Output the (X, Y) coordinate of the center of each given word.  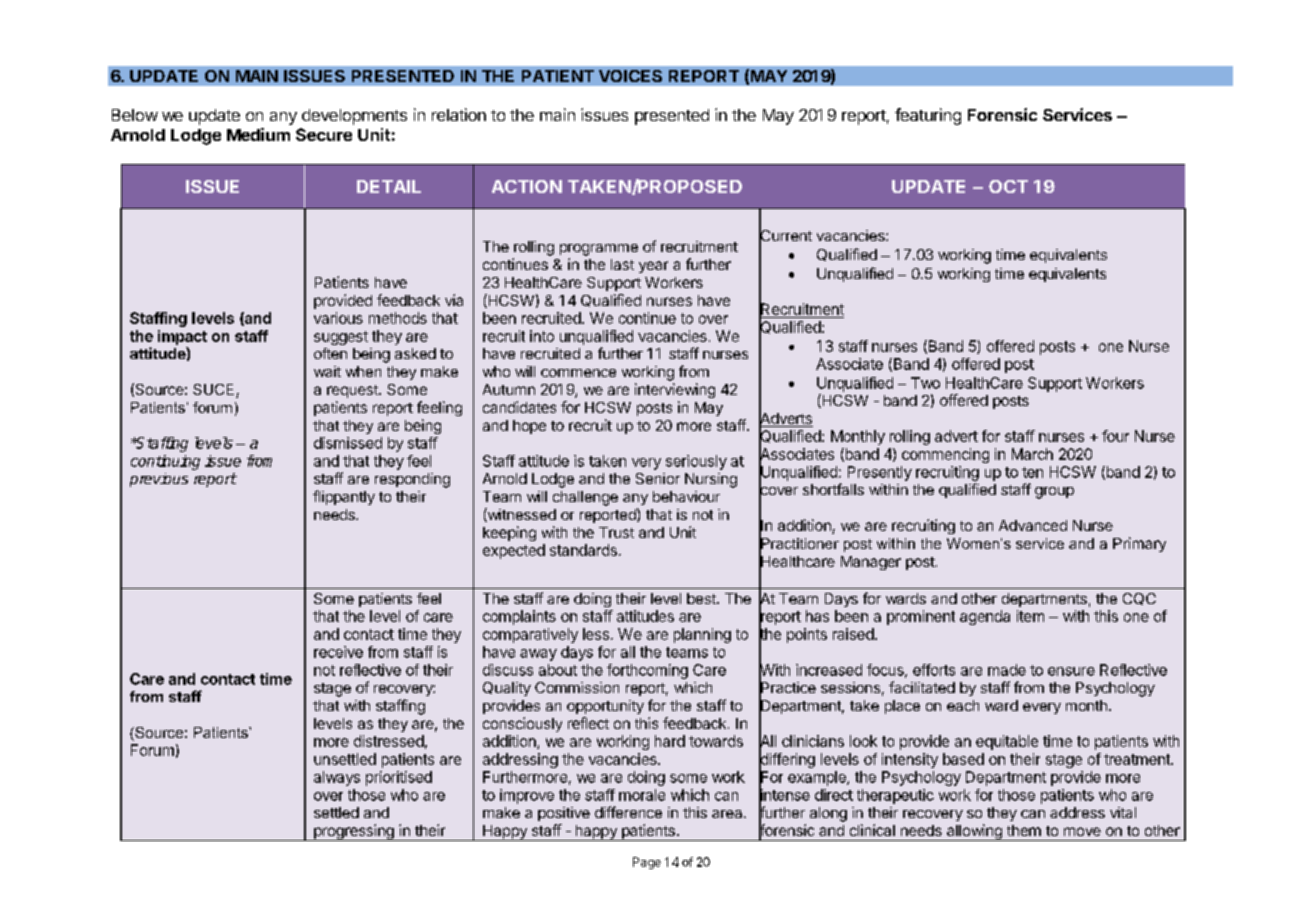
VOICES (630, 76)
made (1007, 670)
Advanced (1033, 525)
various (338, 318)
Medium (258, 134)
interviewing (675, 390)
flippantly (344, 497)
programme (599, 250)
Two (925, 383)
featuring (928, 116)
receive (338, 652)
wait (327, 371)
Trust (616, 532)
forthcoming (647, 671)
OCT (1008, 186)
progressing (354, 832)
